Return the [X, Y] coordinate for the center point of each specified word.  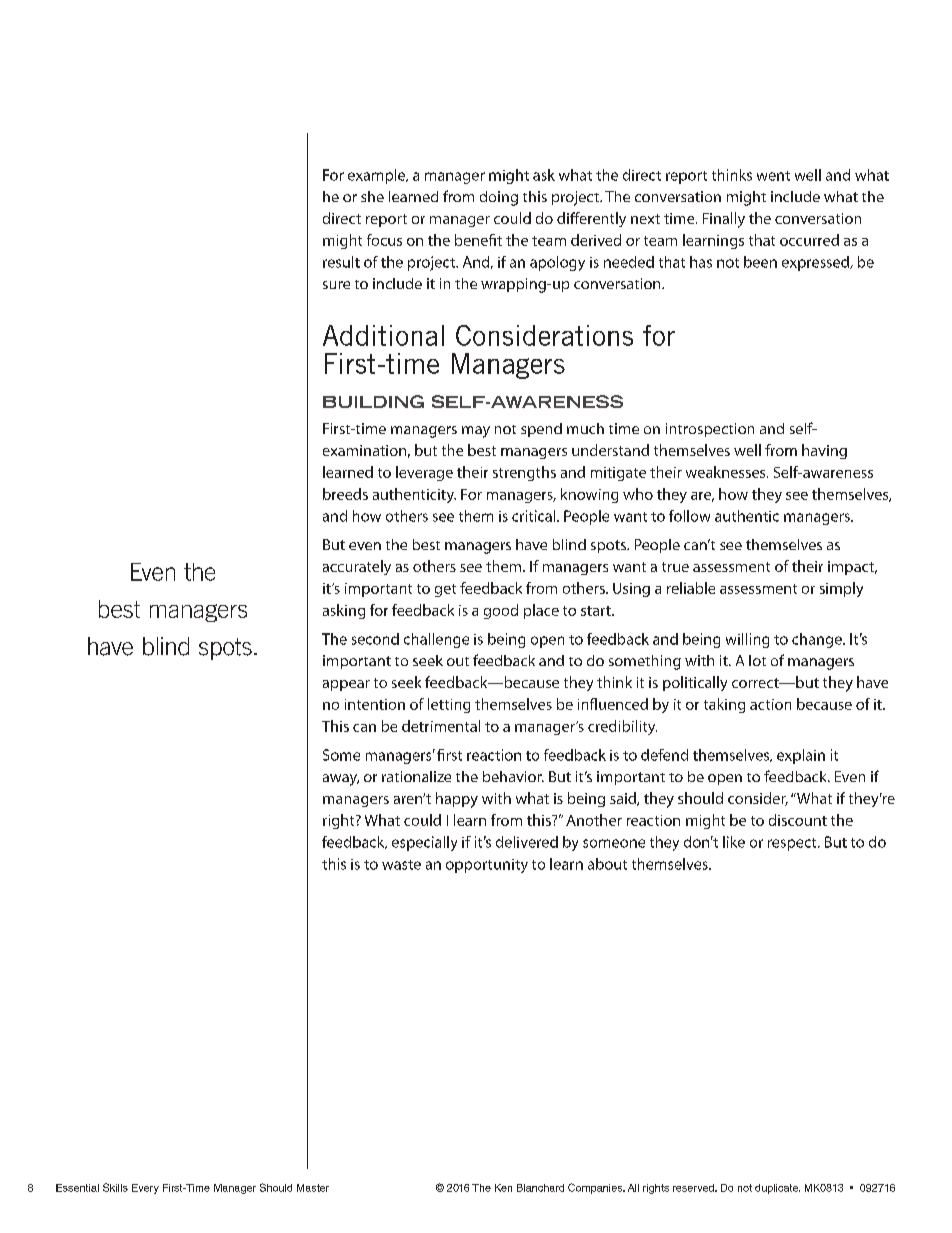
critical [535, 516]
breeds [345, 494]
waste [401, 865]
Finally [724, 220]
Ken [503, 1188]
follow [689, 516]
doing [499, 198]
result [341, 262]
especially [424, 843]
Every [145, 1189]
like [734, 842]
